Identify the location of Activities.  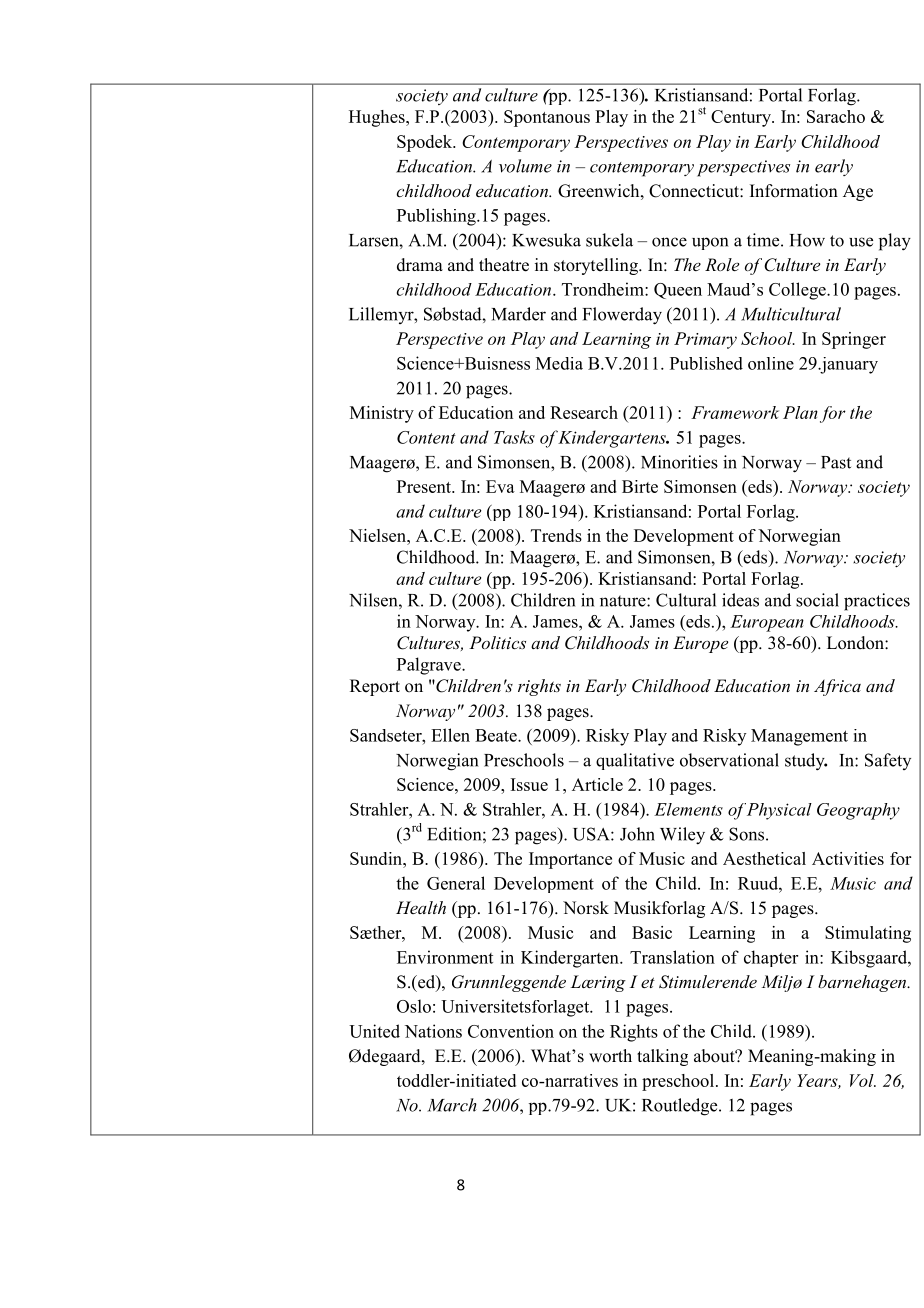
(848, 858).
